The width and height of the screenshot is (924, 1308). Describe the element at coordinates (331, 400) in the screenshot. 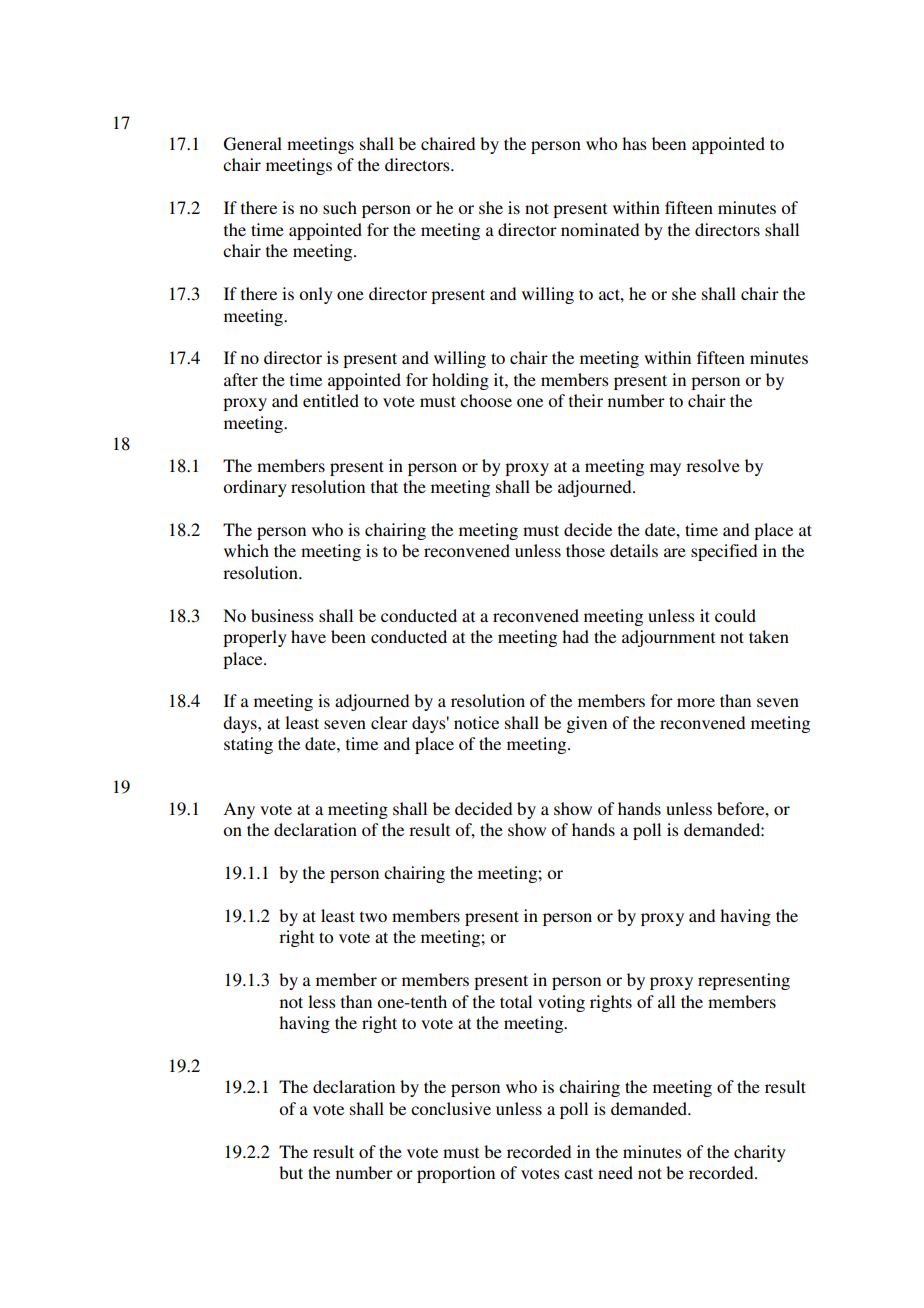

I see `entitled` at that location.
